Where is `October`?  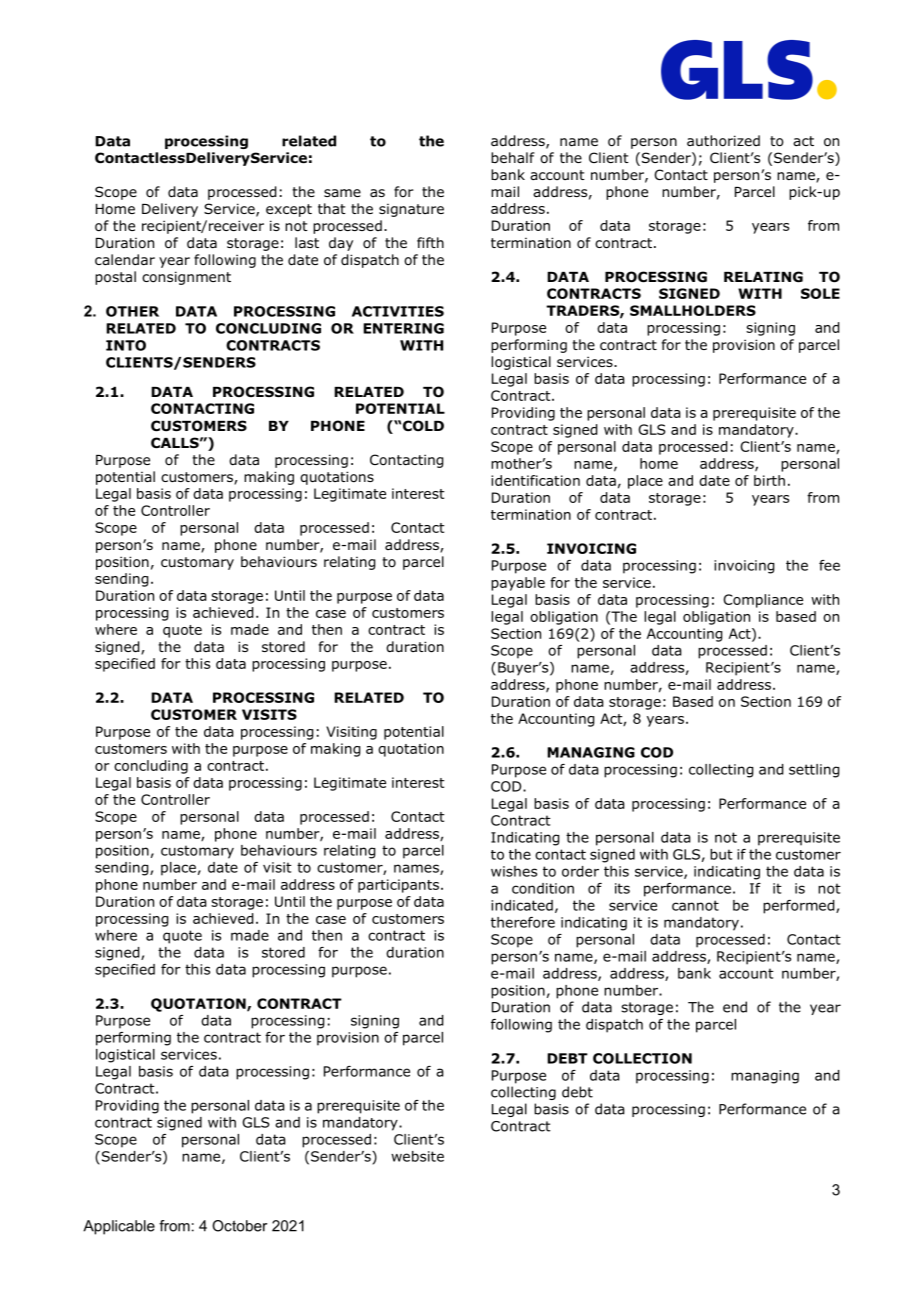
October is located at coordinates (239, 1226).
